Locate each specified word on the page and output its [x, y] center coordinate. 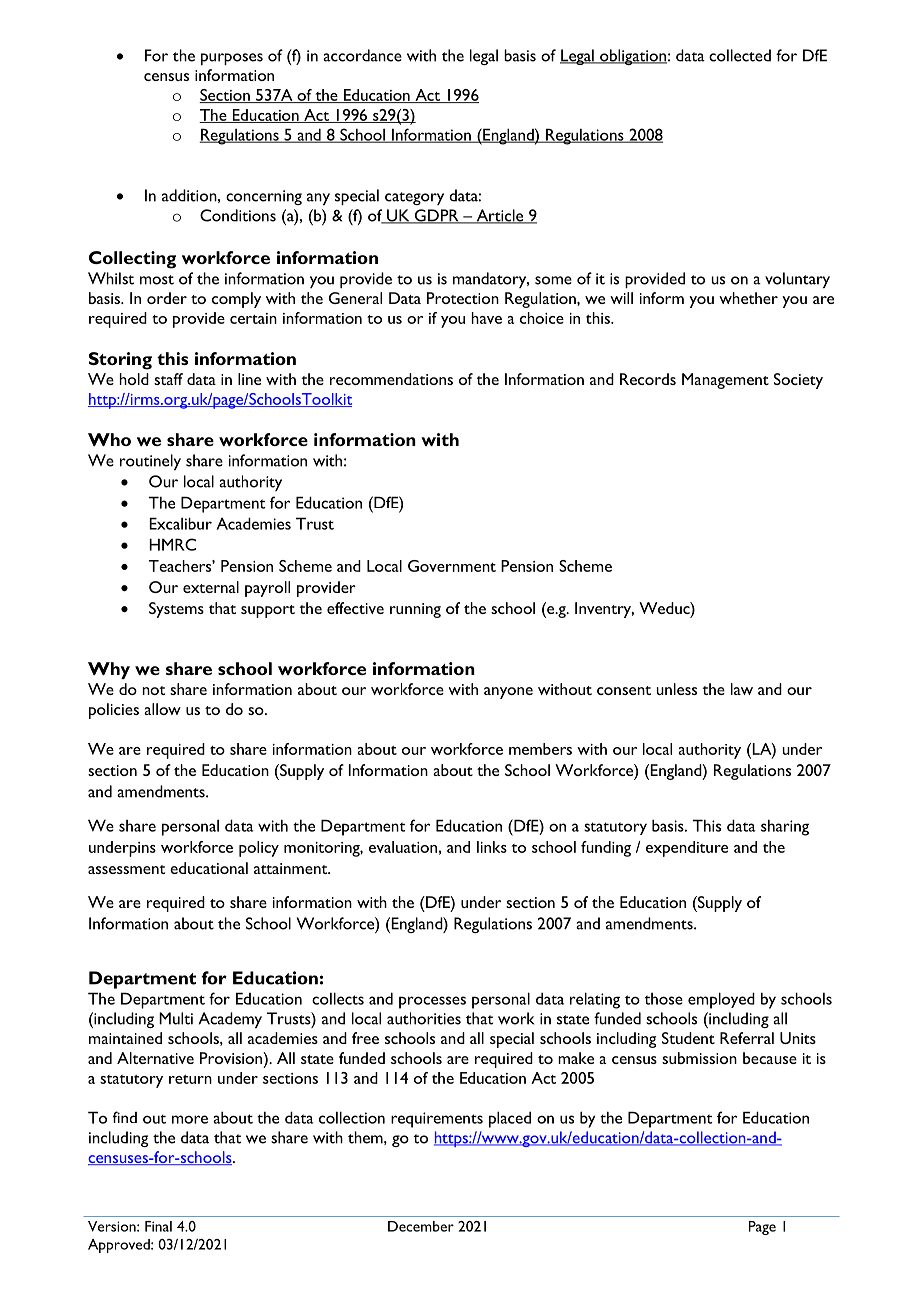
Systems [176, 610]
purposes [232, 59]
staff [168, 379]
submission [699, 1058]
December [421, 1226]
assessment [126, 869]
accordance [362, 55]
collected [740, 55]
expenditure [687, 849]
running [415, 610]
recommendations [391, 379]
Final [158, 1226]
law [742, 689]
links [492, 847]
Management [725, 381]
